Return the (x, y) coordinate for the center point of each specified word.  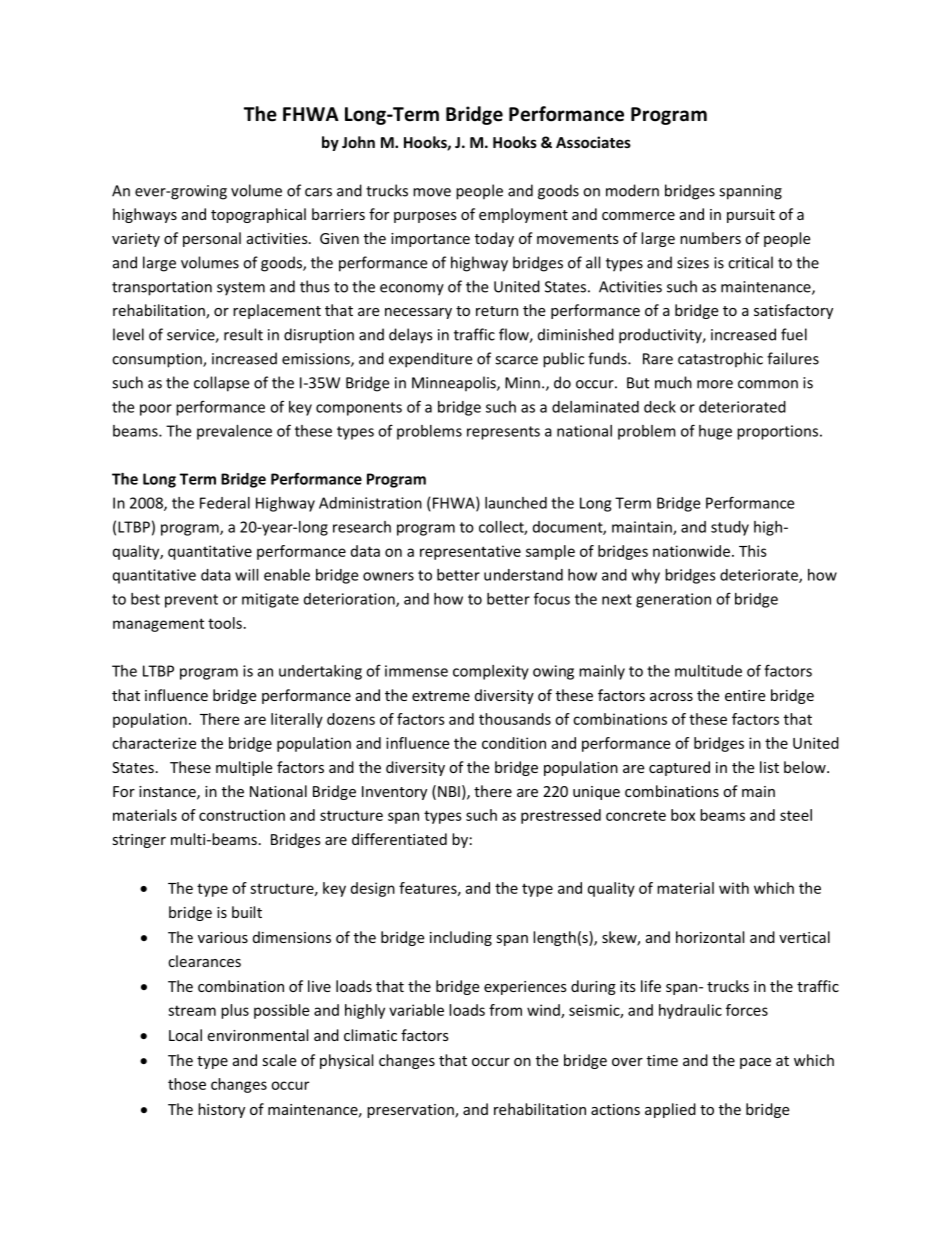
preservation (411, 1111)
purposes (425, 217)
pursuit (751, 216)
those (187, 1084)
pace (755, 1063)
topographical (258, 215)
